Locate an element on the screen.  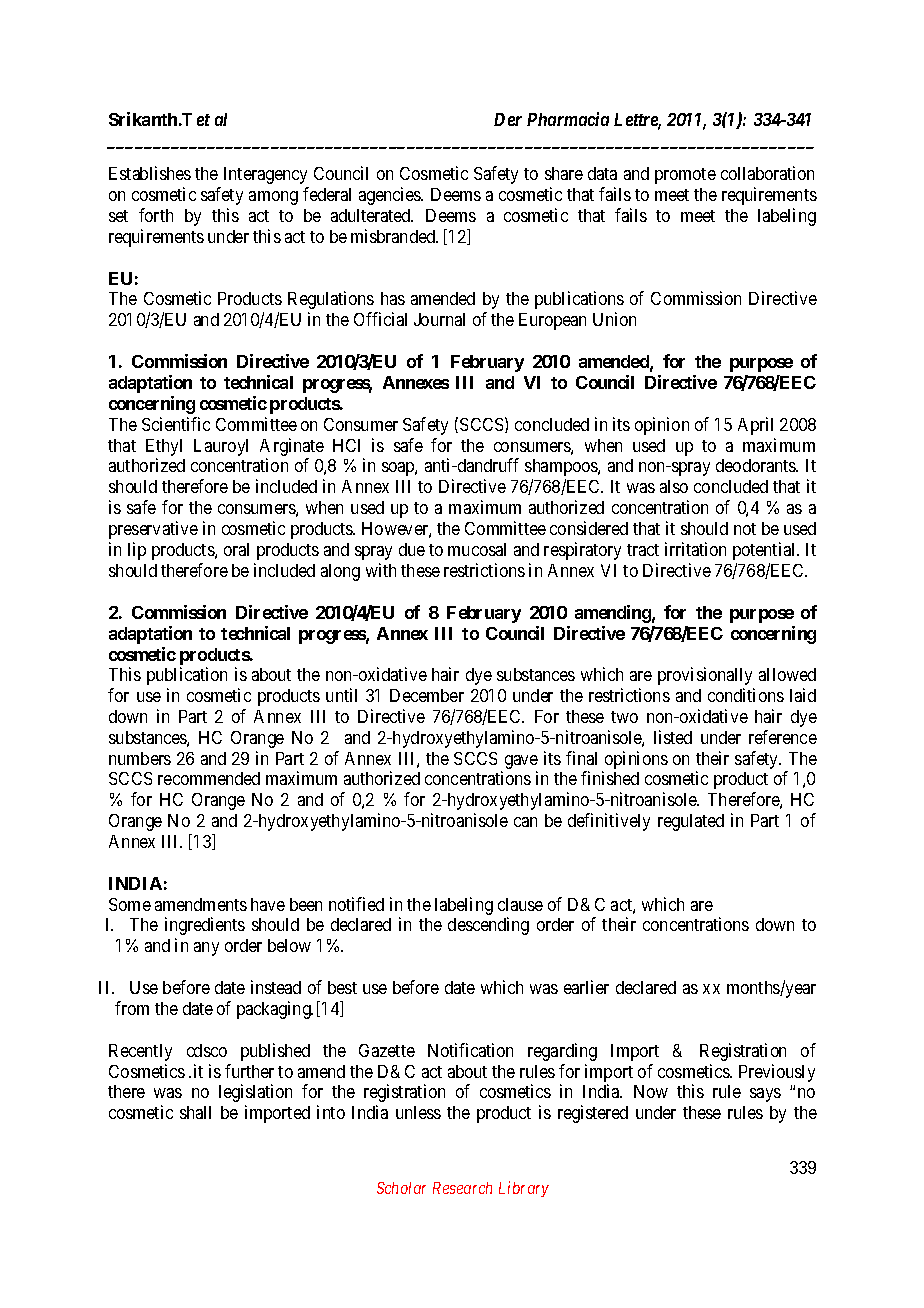
provisionally is located at coordinates (705, 676).
